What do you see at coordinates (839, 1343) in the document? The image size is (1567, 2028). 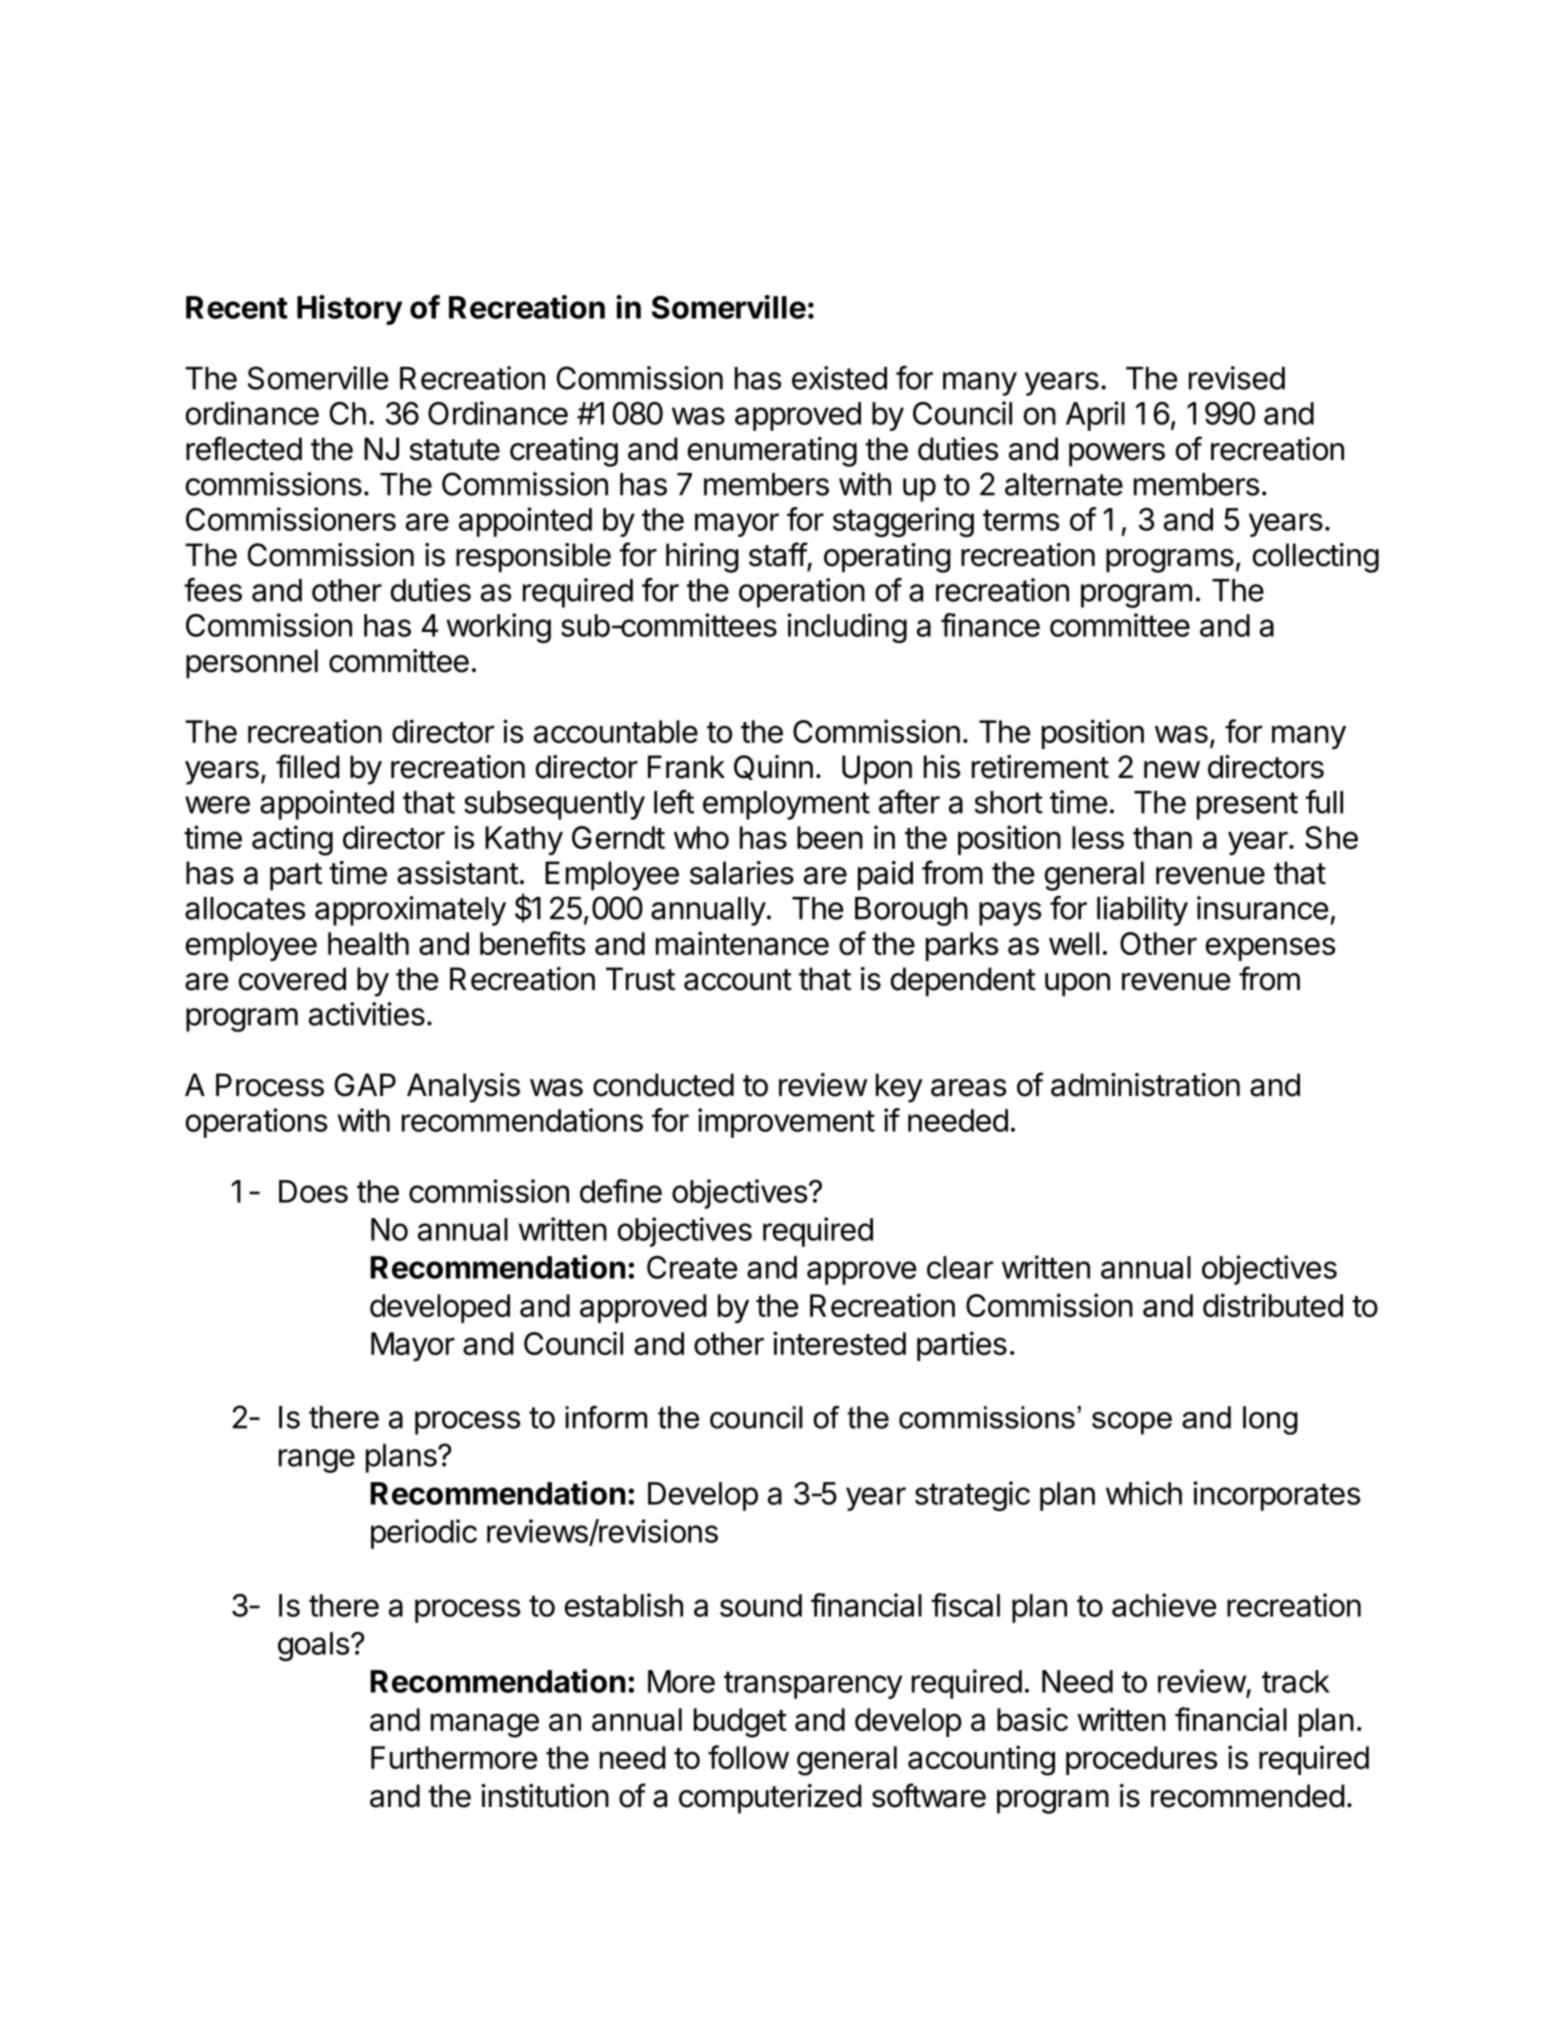 I see `interested` at bounding box center [839, 1343].
